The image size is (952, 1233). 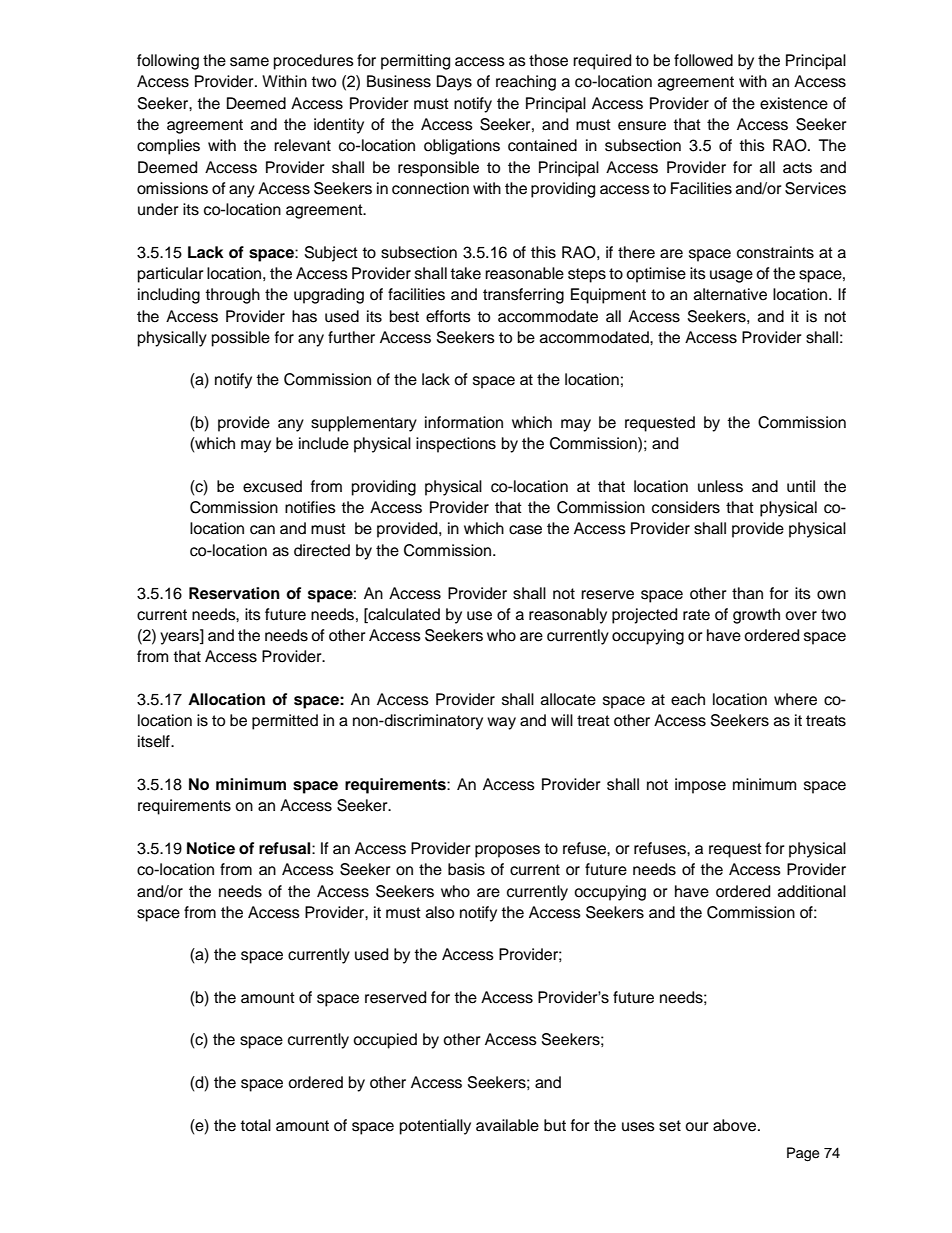 I want to click on unless, so click(x=720, y=486).
